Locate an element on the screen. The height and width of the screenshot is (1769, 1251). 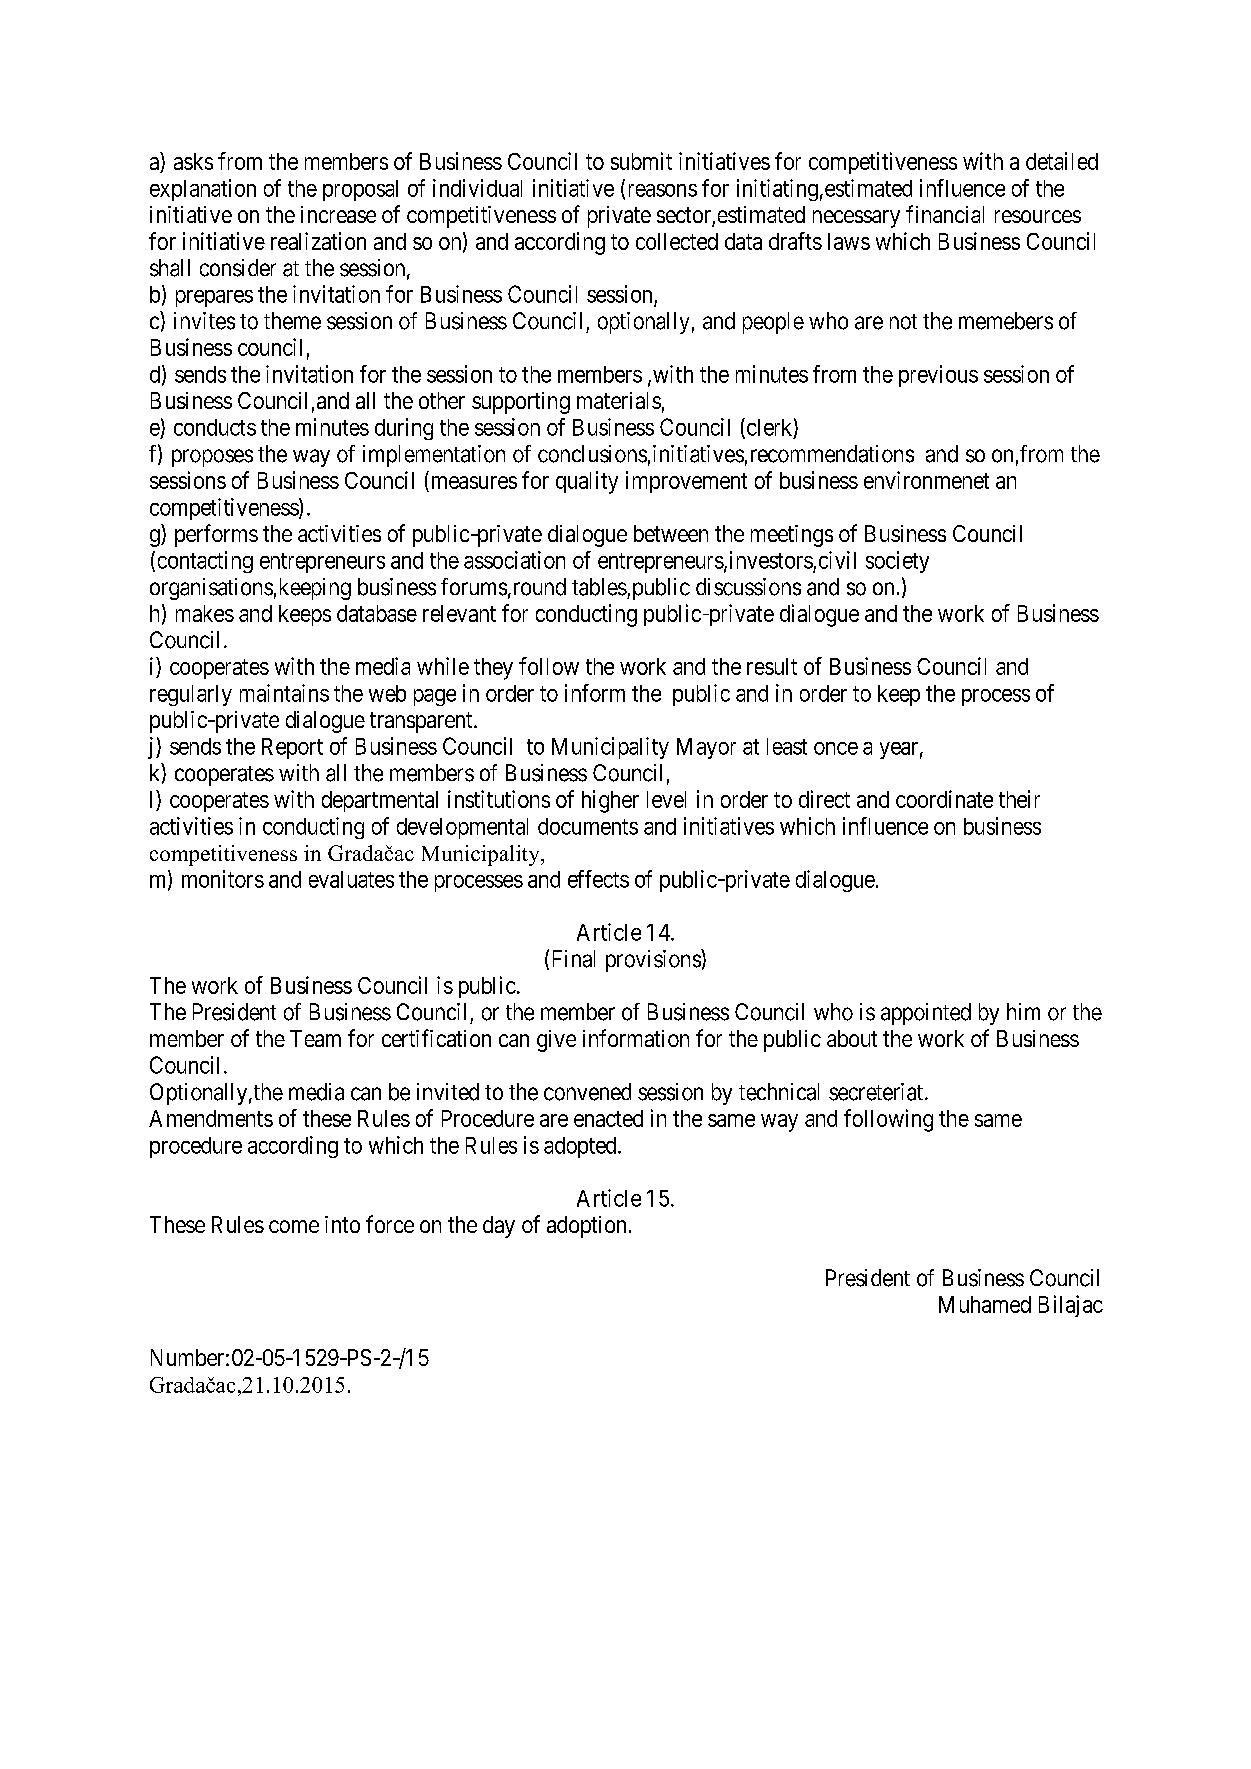
Mayor is located at coordinates (706, 748).
